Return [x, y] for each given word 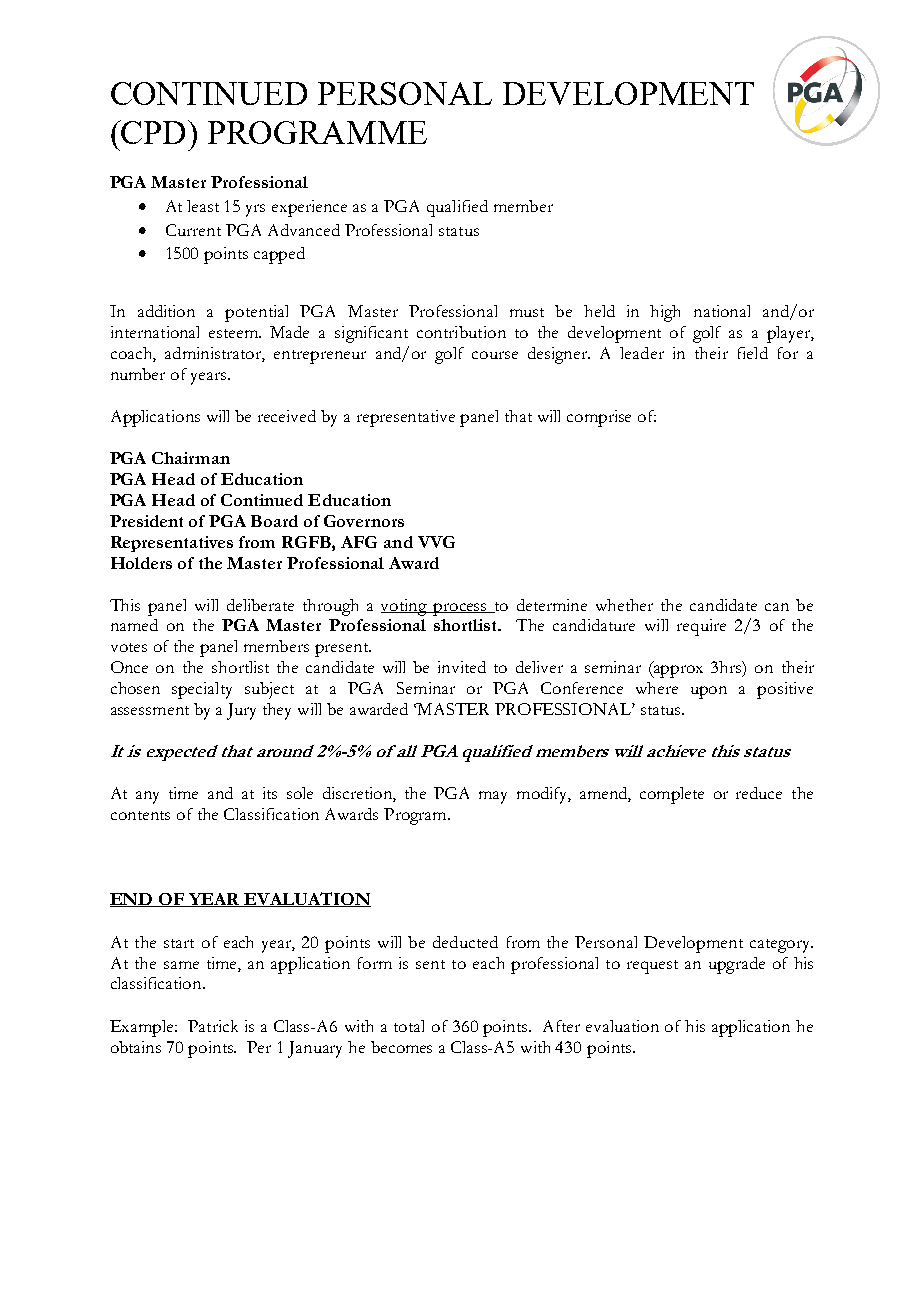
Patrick [213, 1026]
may [493, 797]
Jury [241, 711]
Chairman [191, 458]
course [495, 355]
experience [309, 208]
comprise [599, 418]
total [409, 1026]
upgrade [737, 965]
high [665, 313]
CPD [154, 132]
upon [709, 692]
